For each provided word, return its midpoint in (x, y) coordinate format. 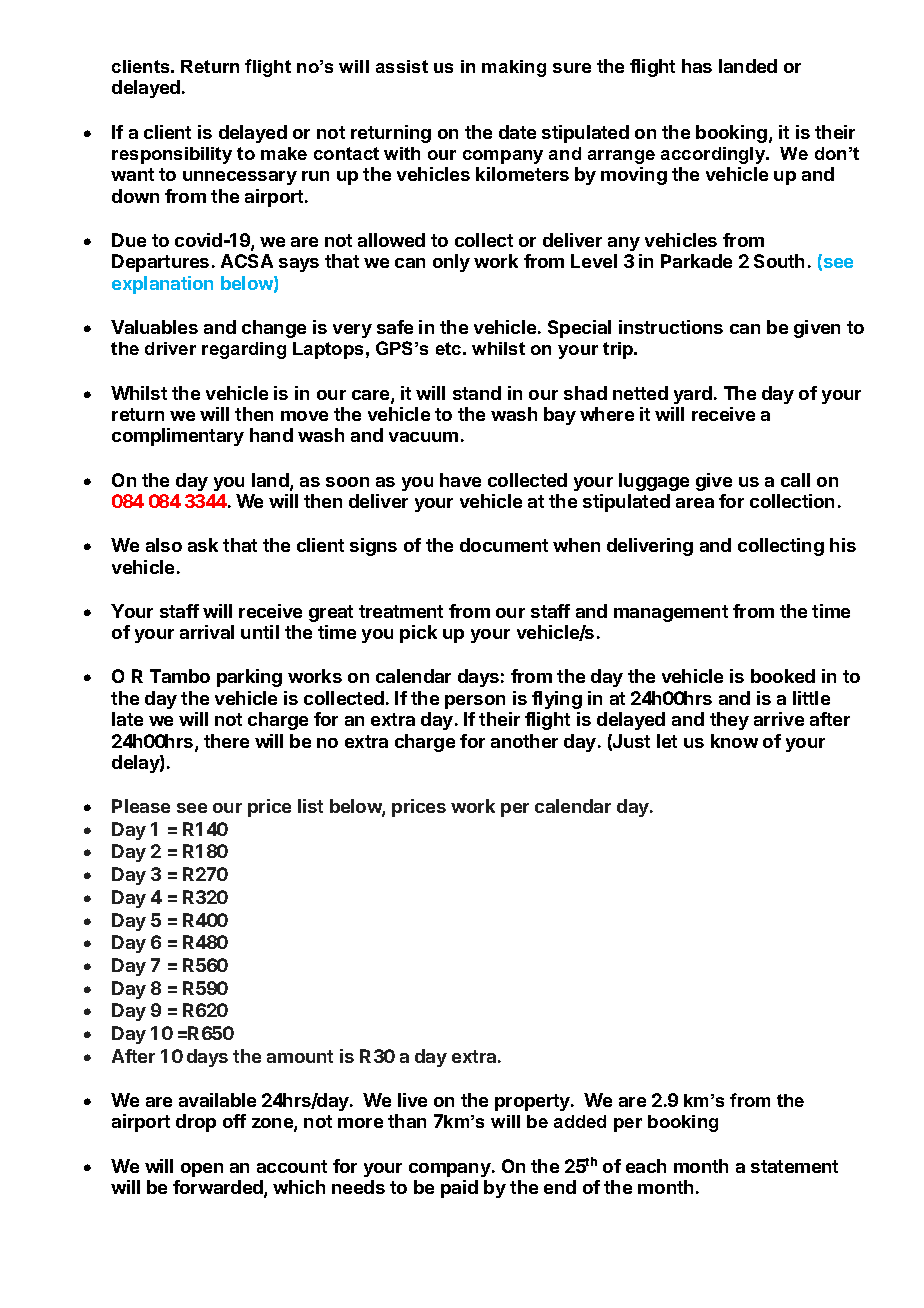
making (514, 68)
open (202, 1170)
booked (783, 676)
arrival (207, 632)
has (697, 66)
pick (418, 634)
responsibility (172, 155)
